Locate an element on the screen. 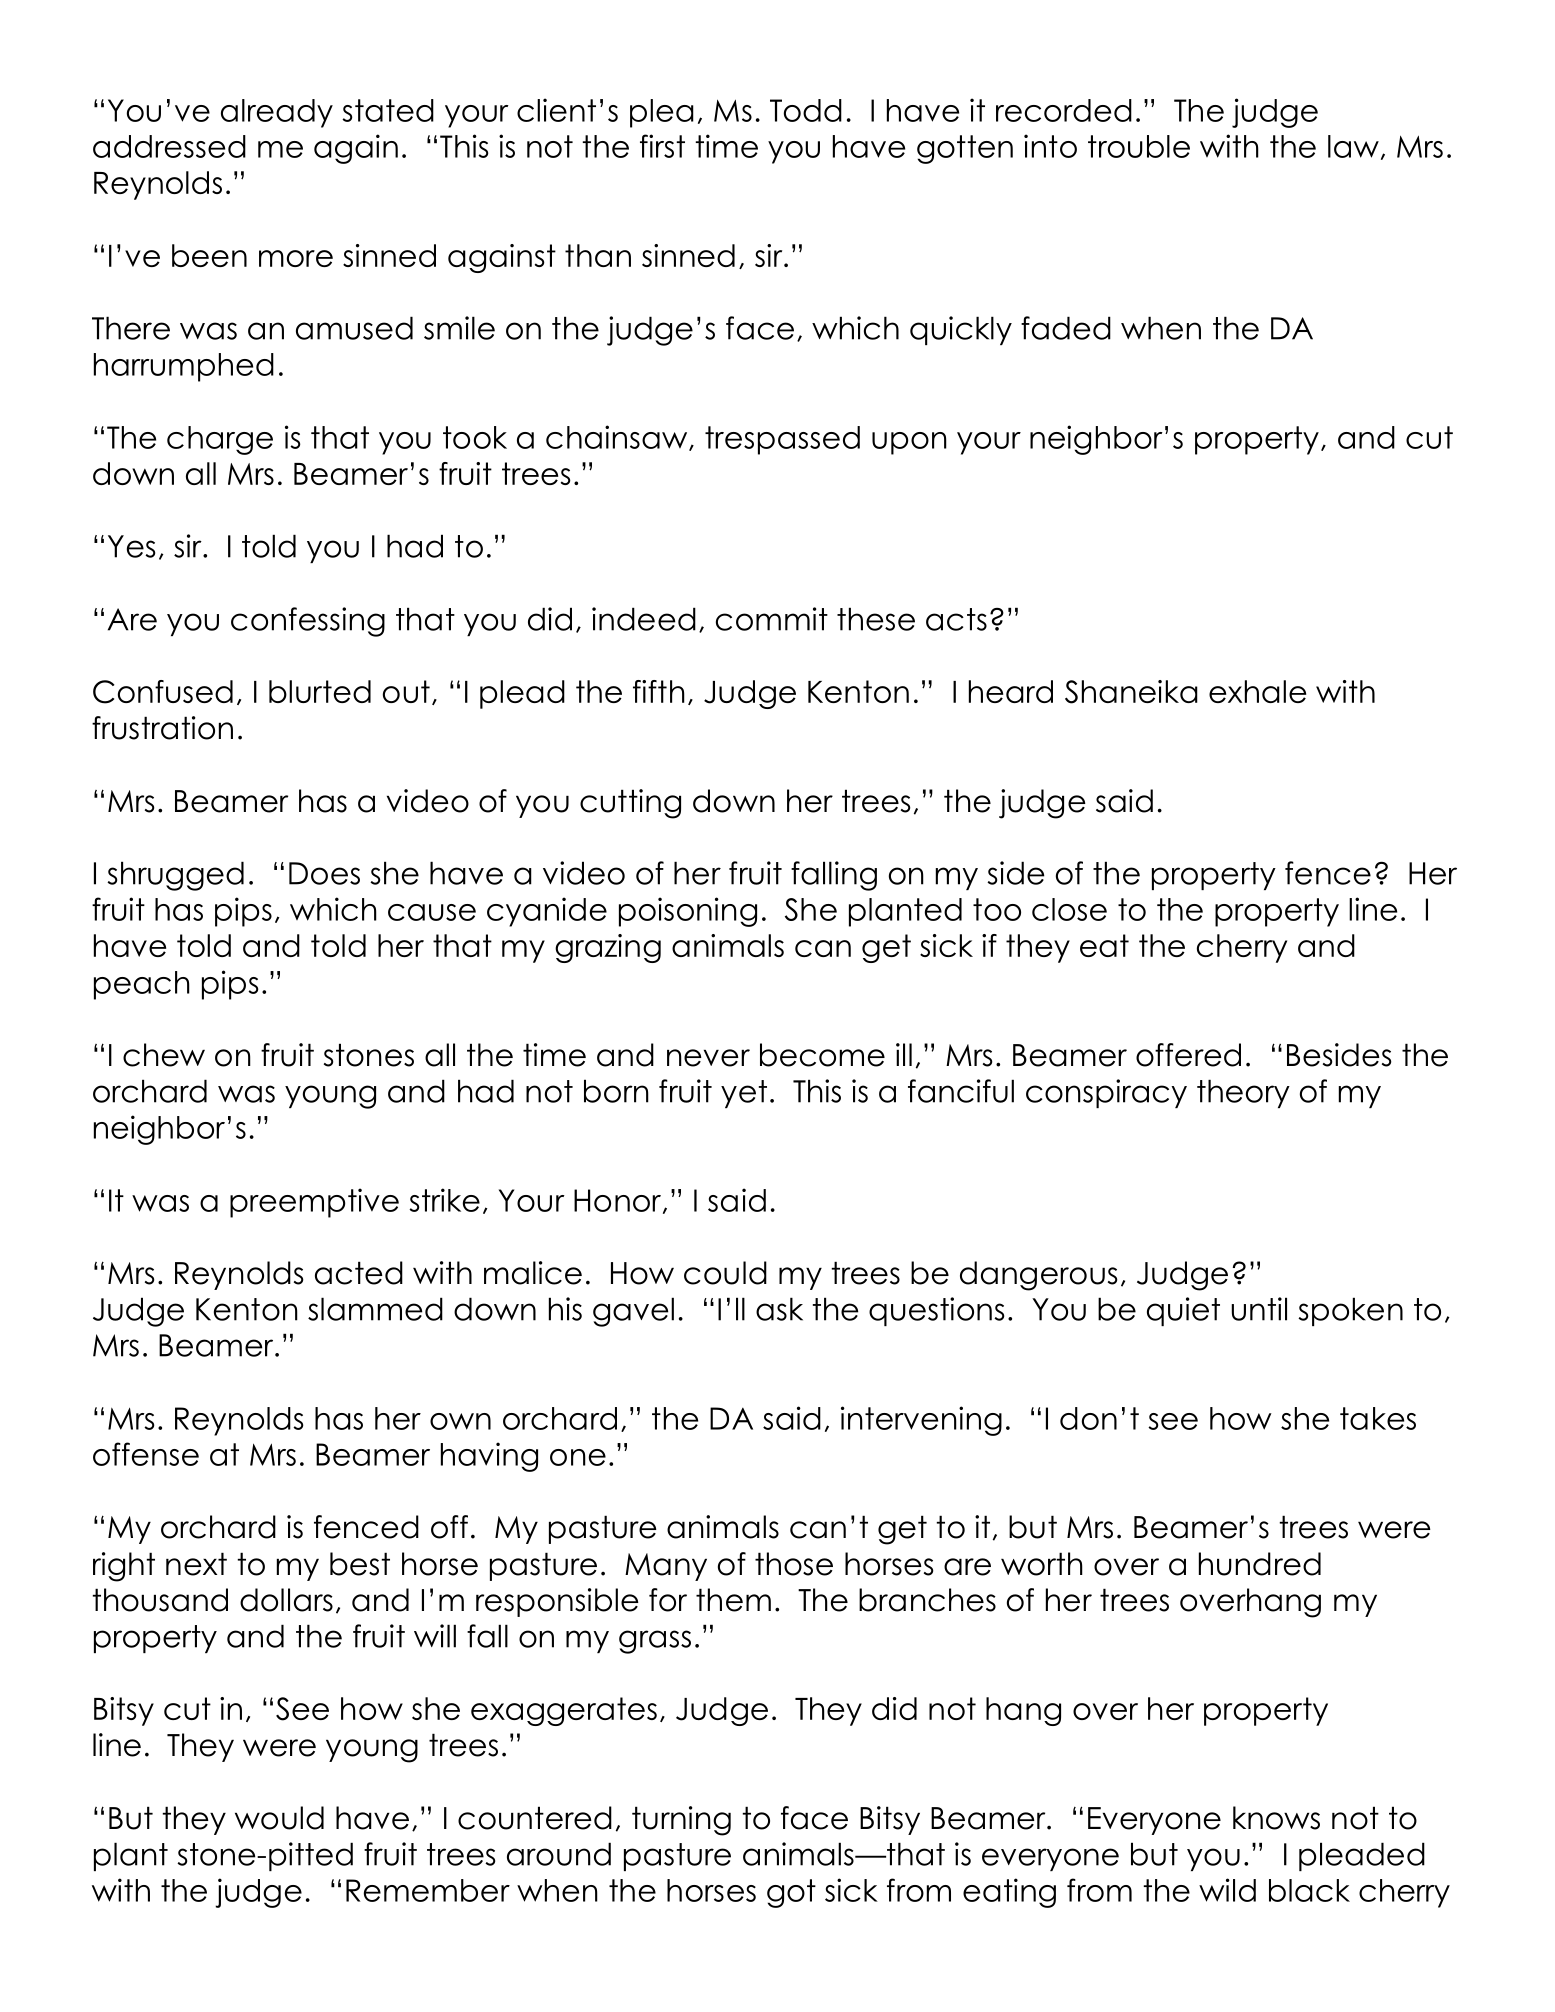  turning is located at coordinates (681, 1821).
